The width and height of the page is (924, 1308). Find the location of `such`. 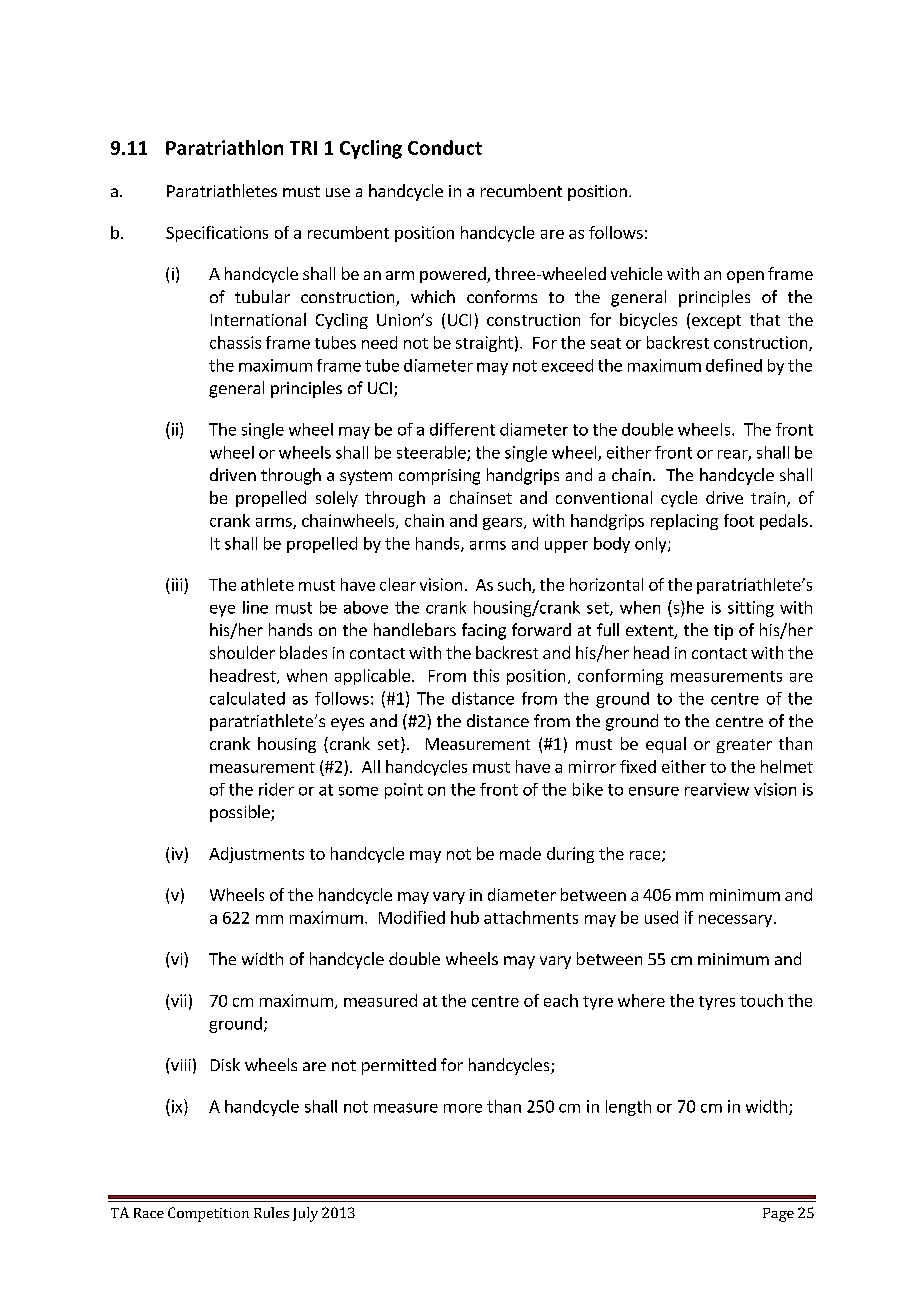

such is located at coordinates (515, 585).
